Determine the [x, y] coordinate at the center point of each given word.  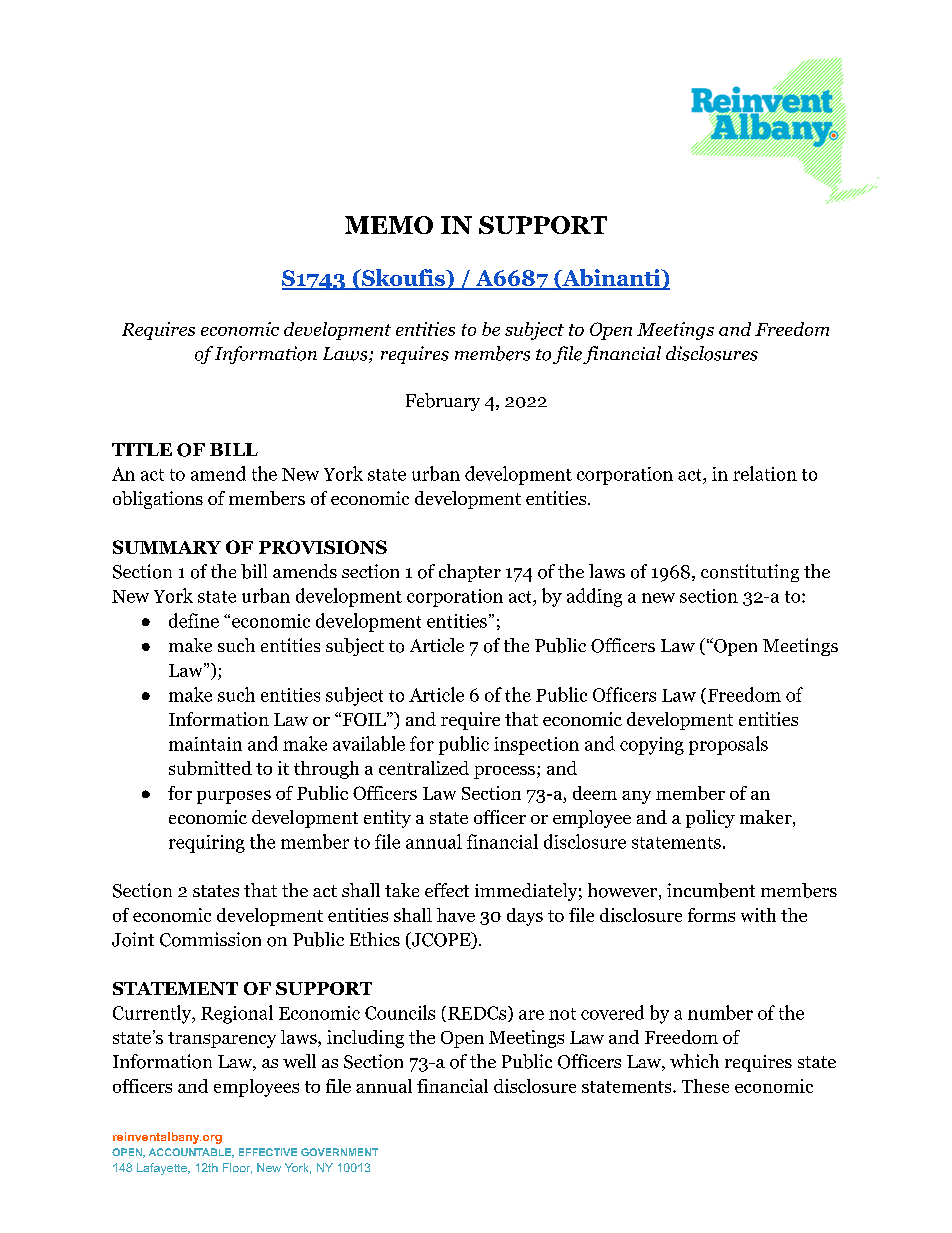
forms [711, 915]
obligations [158, 500]
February [443, 402]
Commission [210, 939]
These [705, 1086]
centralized [424, 768]
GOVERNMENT [339, 1152]
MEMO [389, 225]
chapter [470, 573]
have [456, 915]
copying [652, 746]
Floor [237, 1168]
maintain [205, 744]
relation [765, 473]
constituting [750, 573]
